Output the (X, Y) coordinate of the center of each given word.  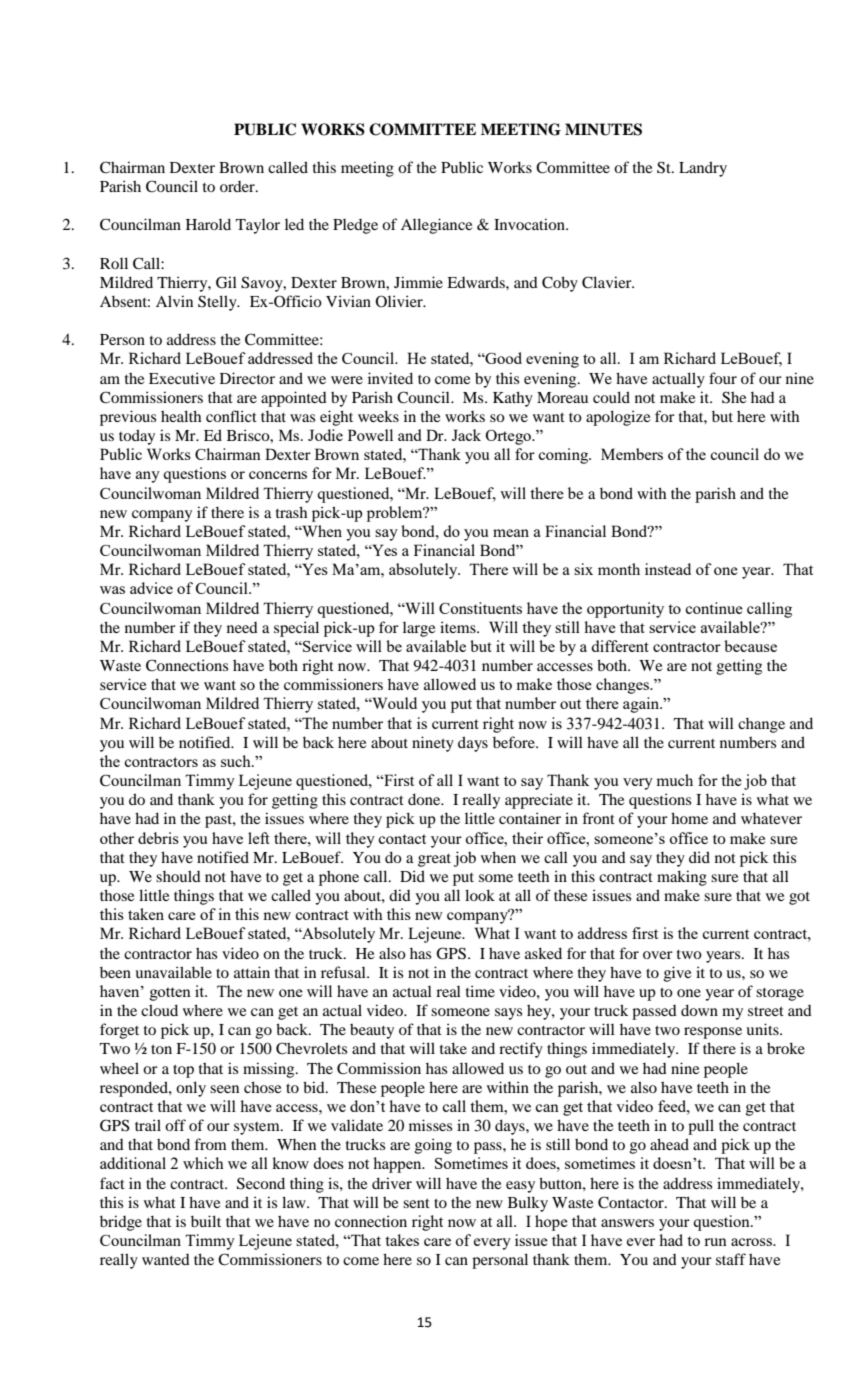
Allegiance (436, 226)
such (237, 761)
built (206, 1221)
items (459, 627)
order (238, 186)
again (642, 705)
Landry (703, 169)
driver (392, 1183)
